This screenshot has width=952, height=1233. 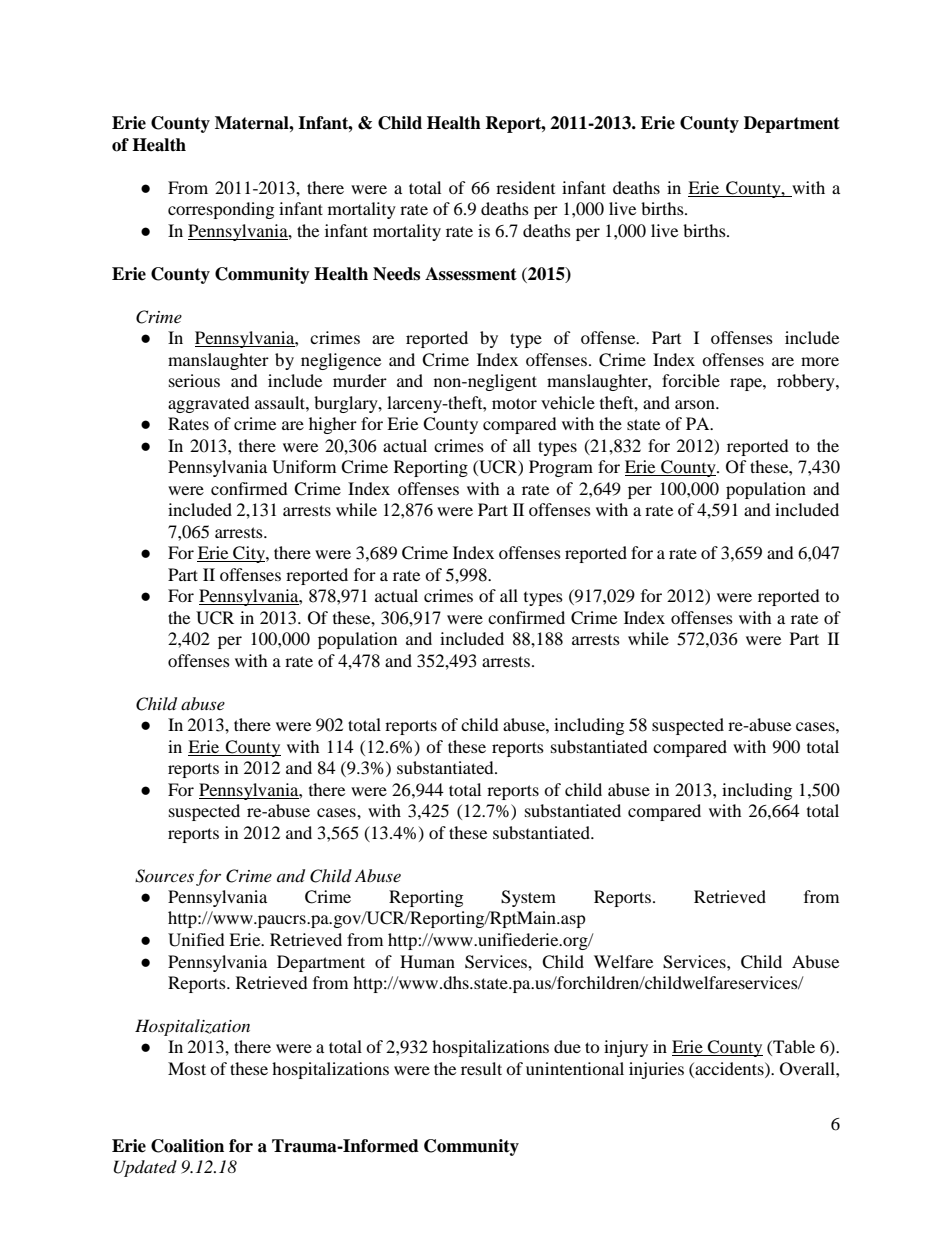 I want to click on corresponding, so click(x=221, y=210).
